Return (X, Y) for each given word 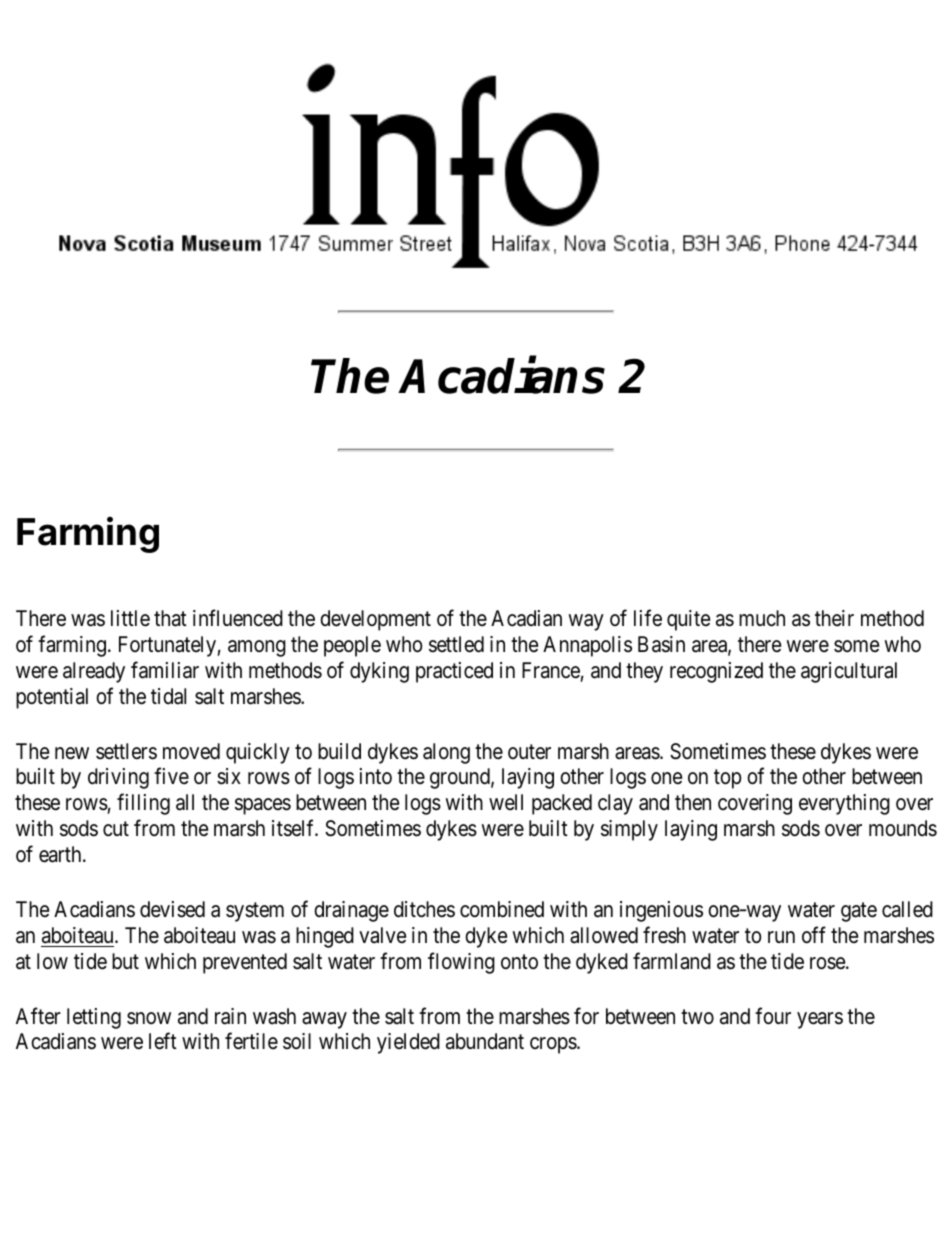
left (163, 1041)
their (834, 618)
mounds (903, 828)
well (506, 802)
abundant (485, 1041)
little (130, 618)
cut (116, 829)
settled (456, 644)
